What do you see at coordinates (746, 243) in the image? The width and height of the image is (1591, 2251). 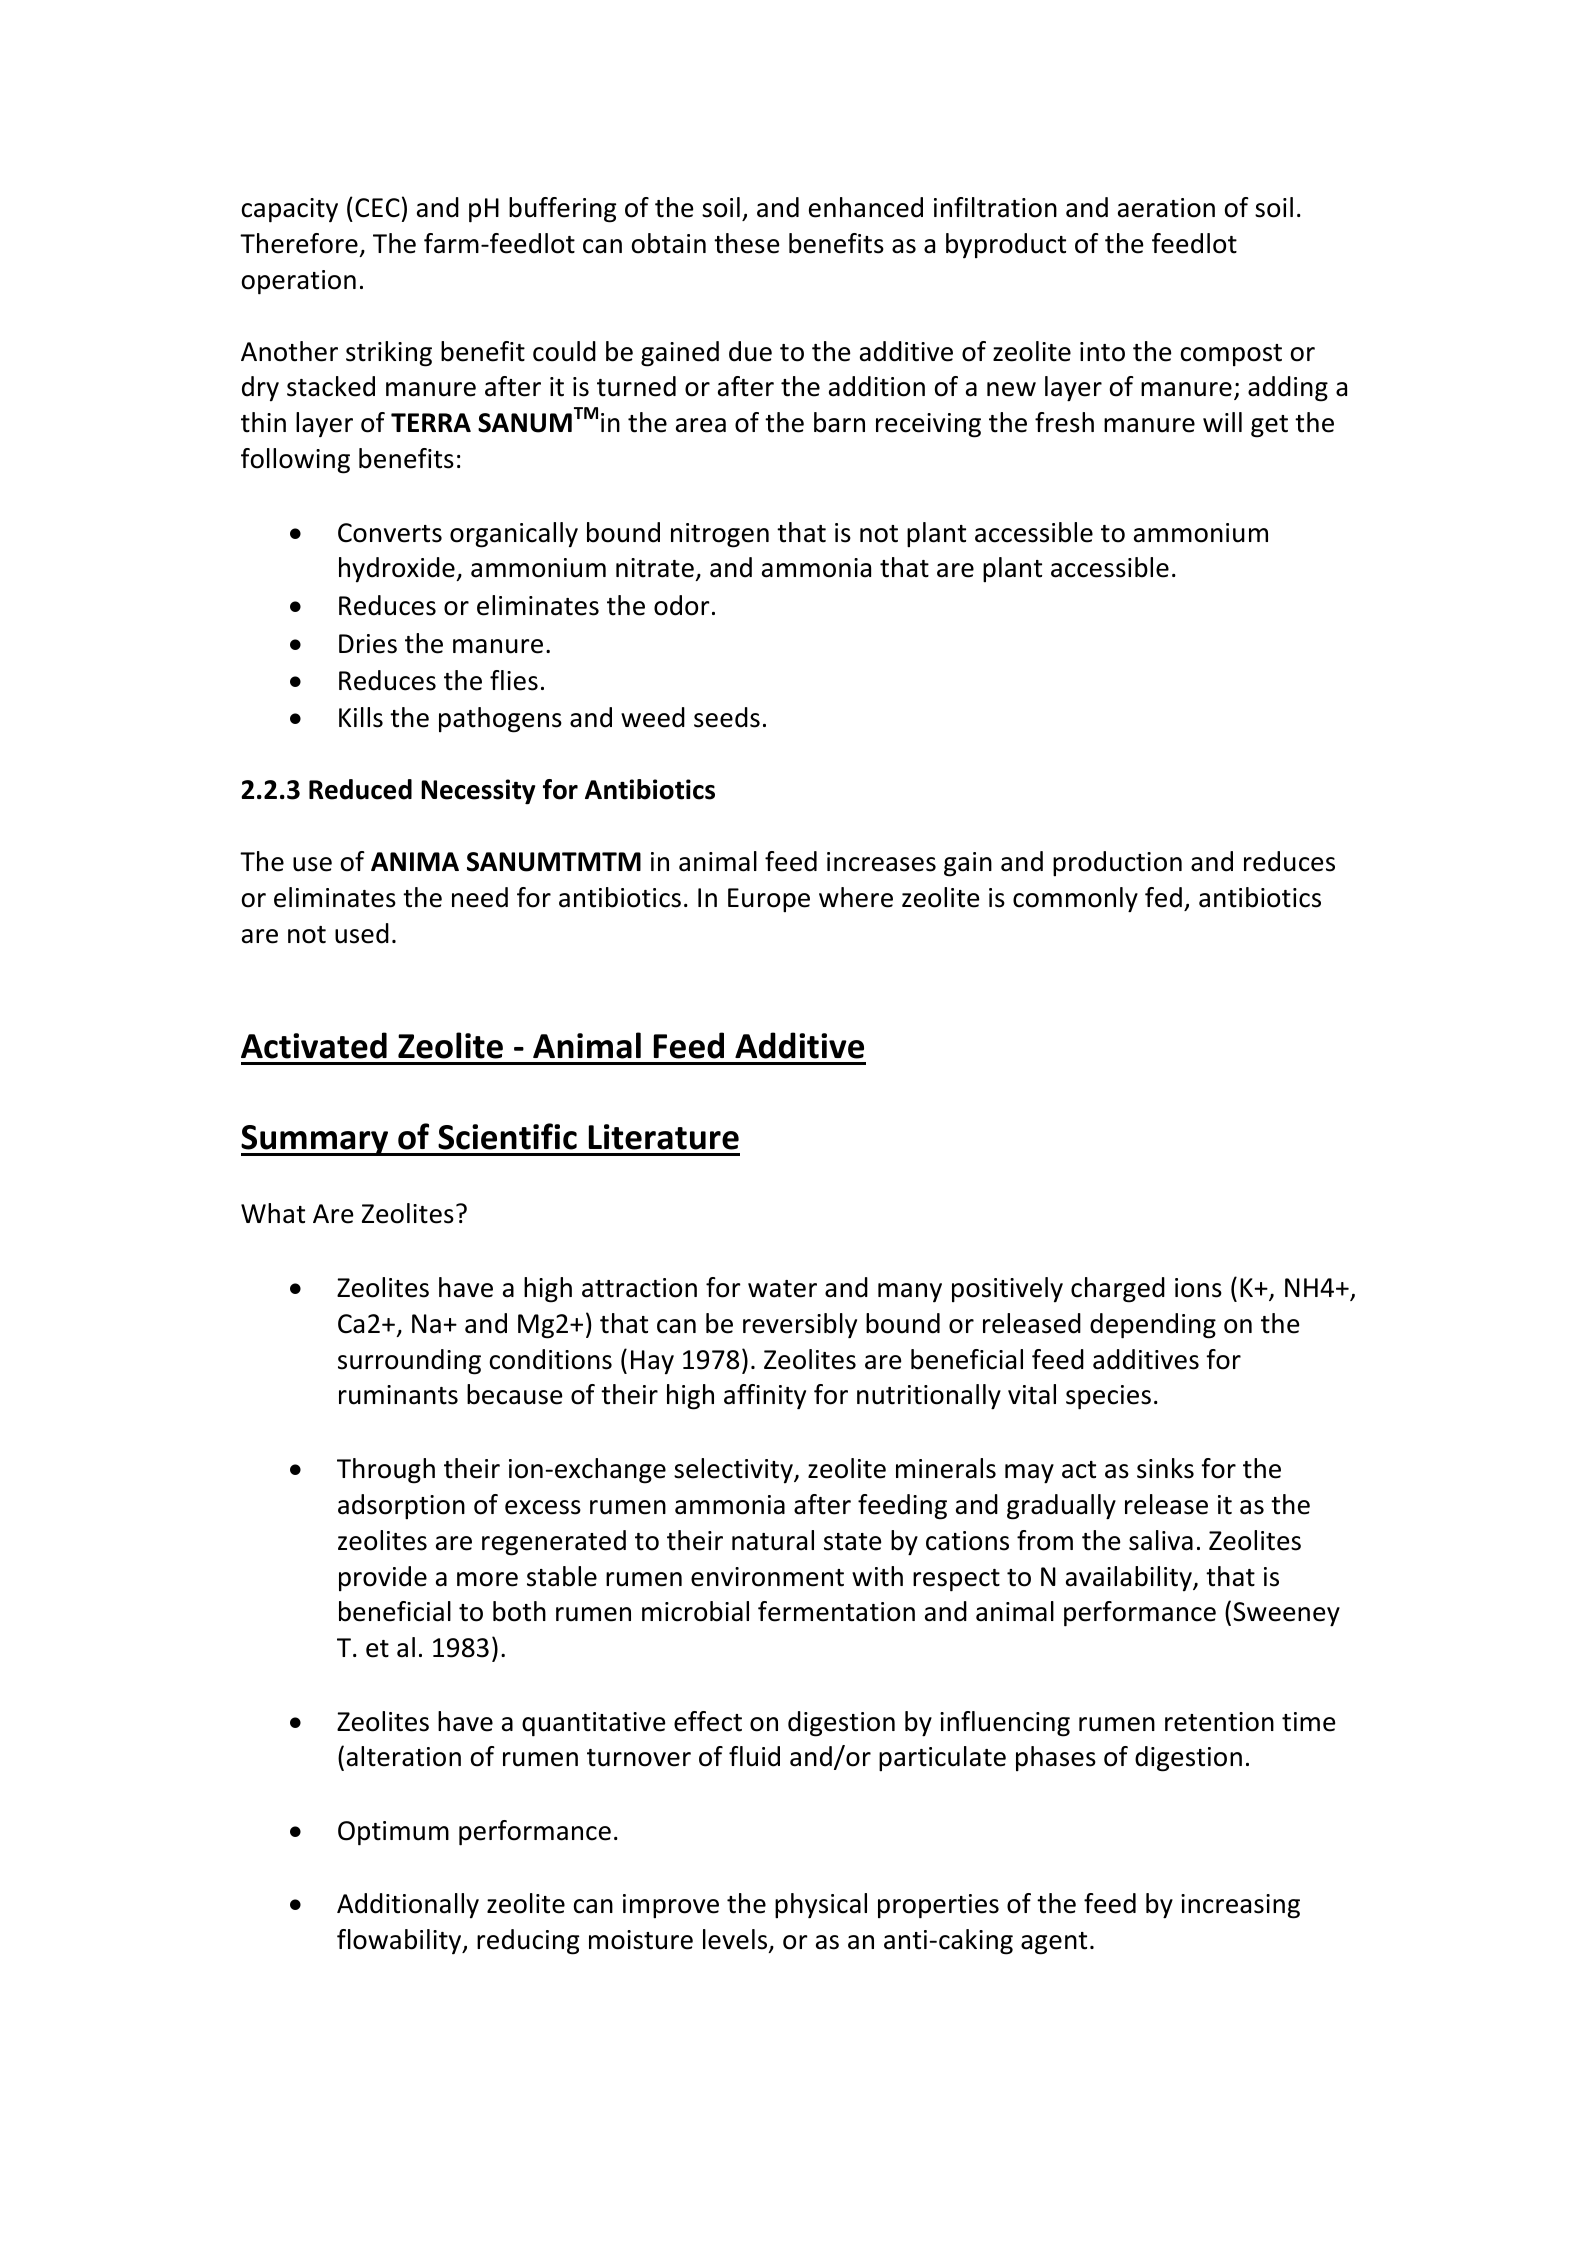 I see `these` at bounding box center [746, 243].
